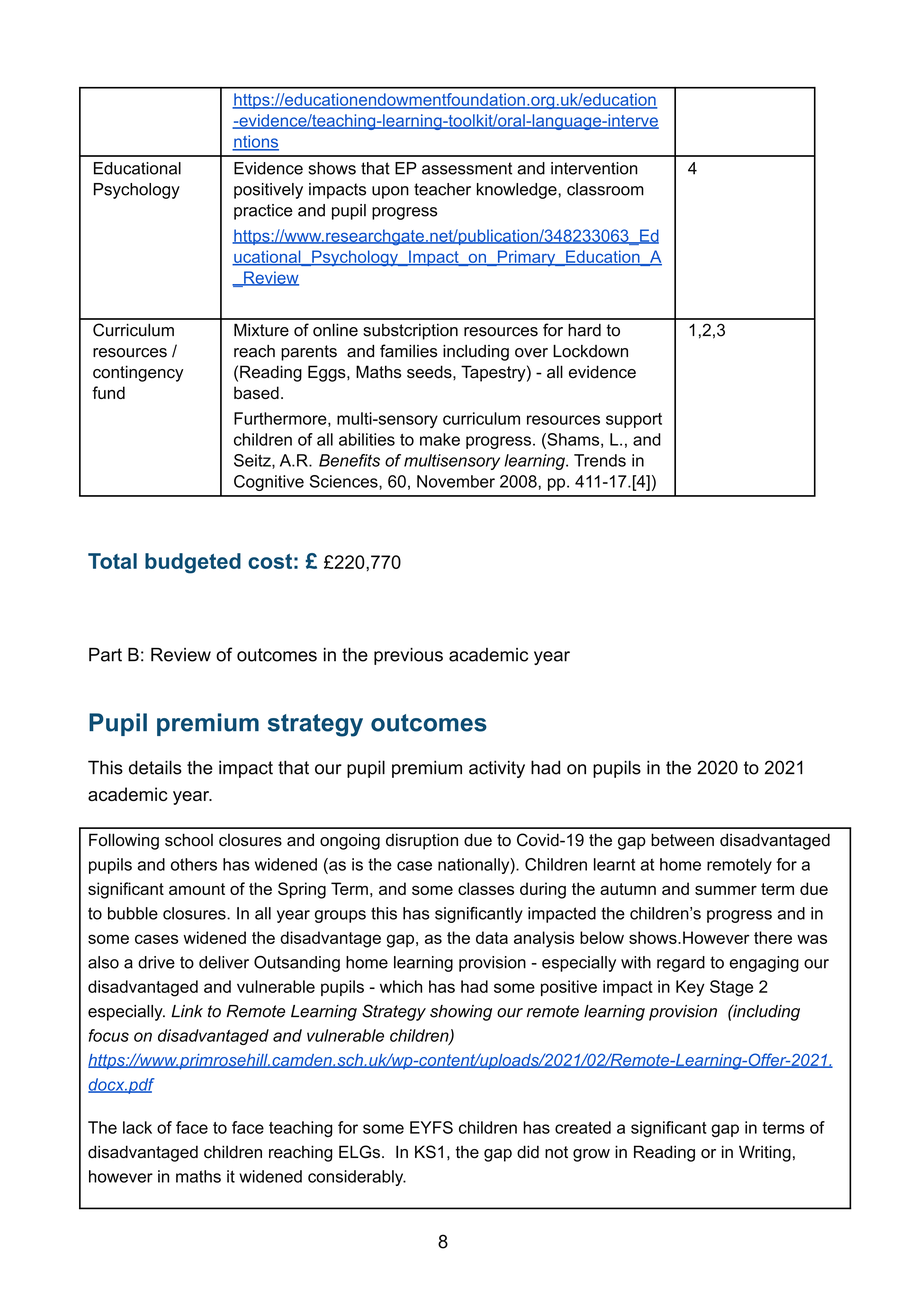 This screenshot has width=924, height=1307. What do you see at coordinates (528, 1152) in the screenshot?
I see `did` at bounding box center [528, 1152].
